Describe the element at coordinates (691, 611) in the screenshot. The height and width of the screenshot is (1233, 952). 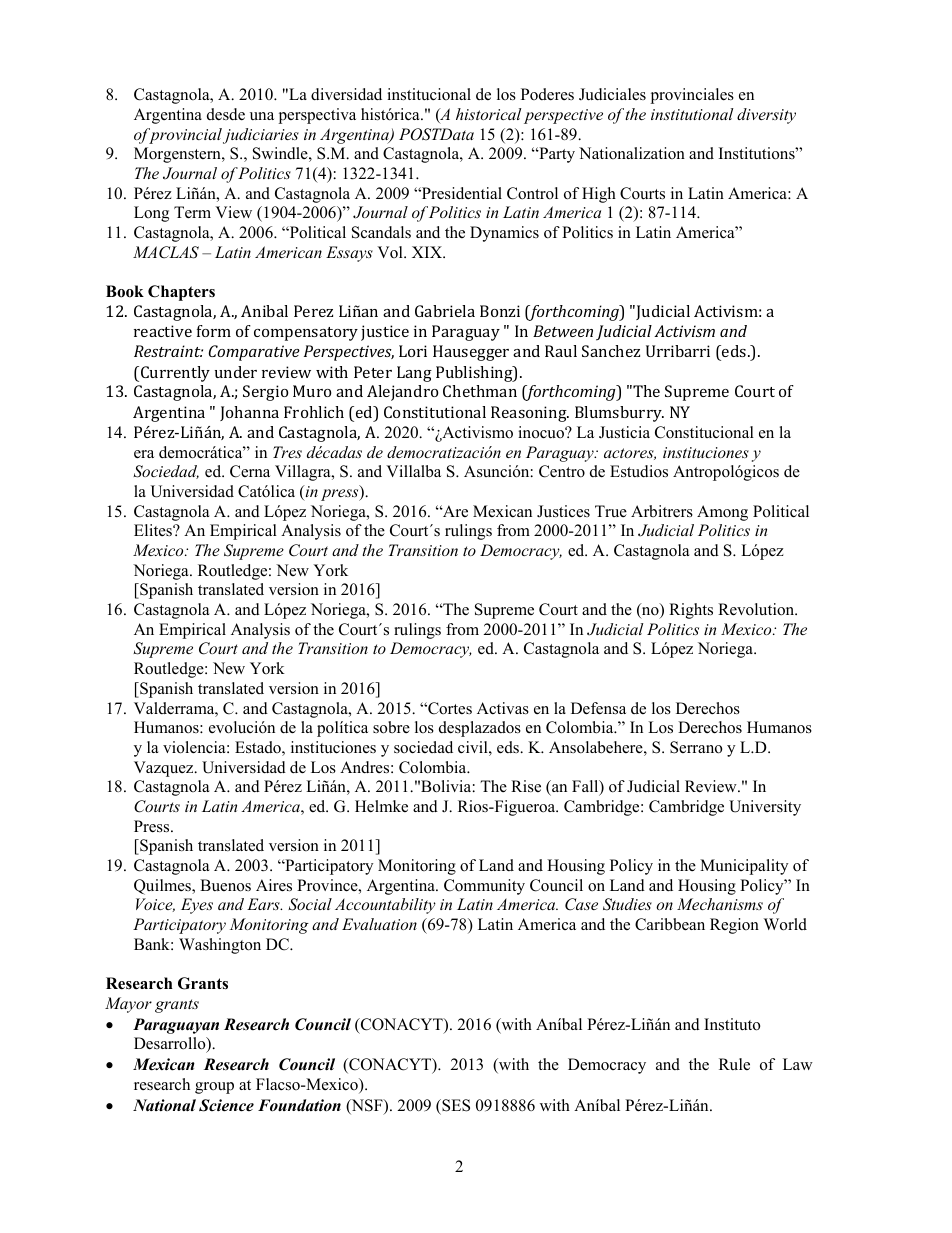
I see `Rights` at that location.
